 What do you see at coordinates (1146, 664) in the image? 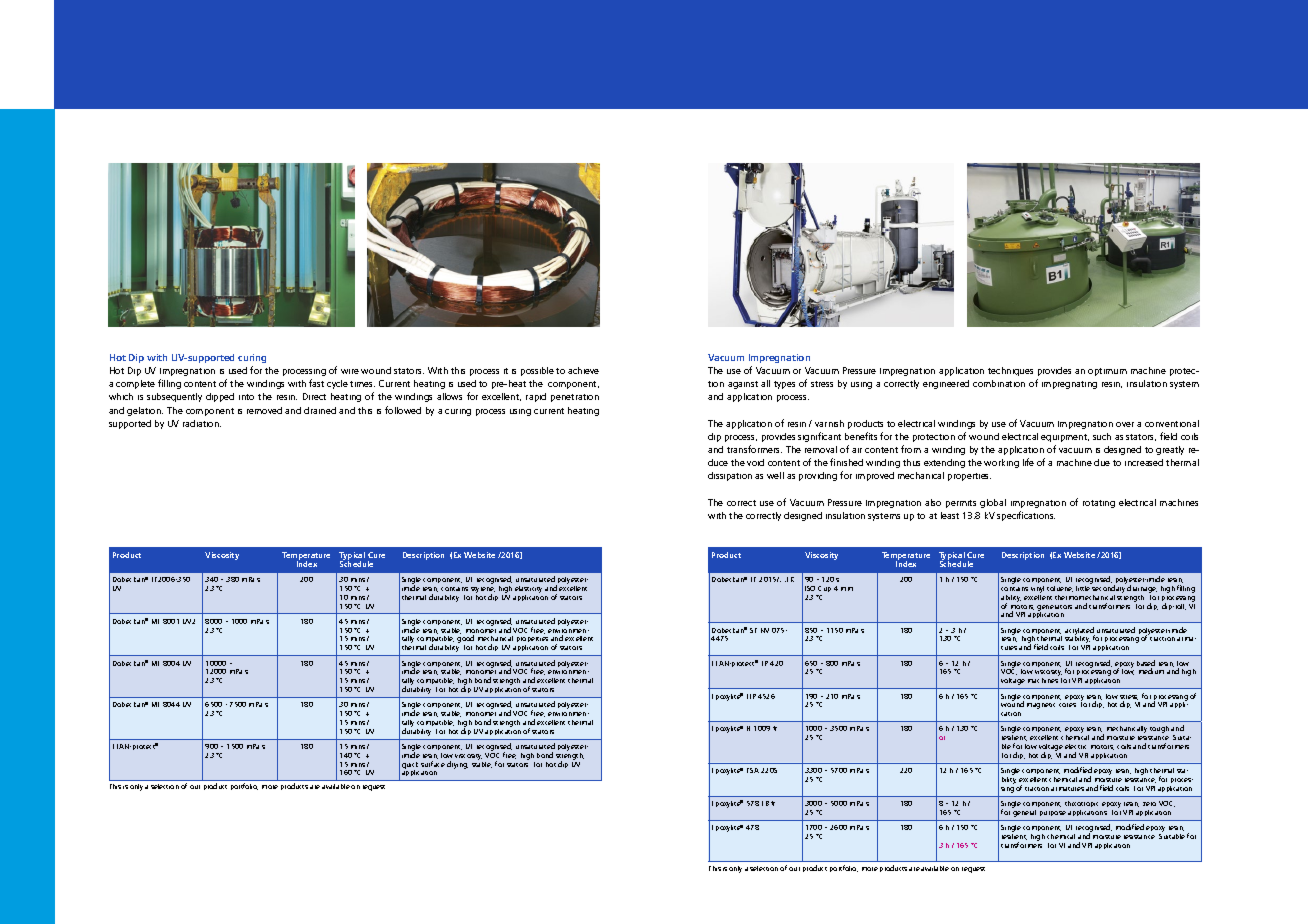
I see `based` at bounding box center [1146, 664].
